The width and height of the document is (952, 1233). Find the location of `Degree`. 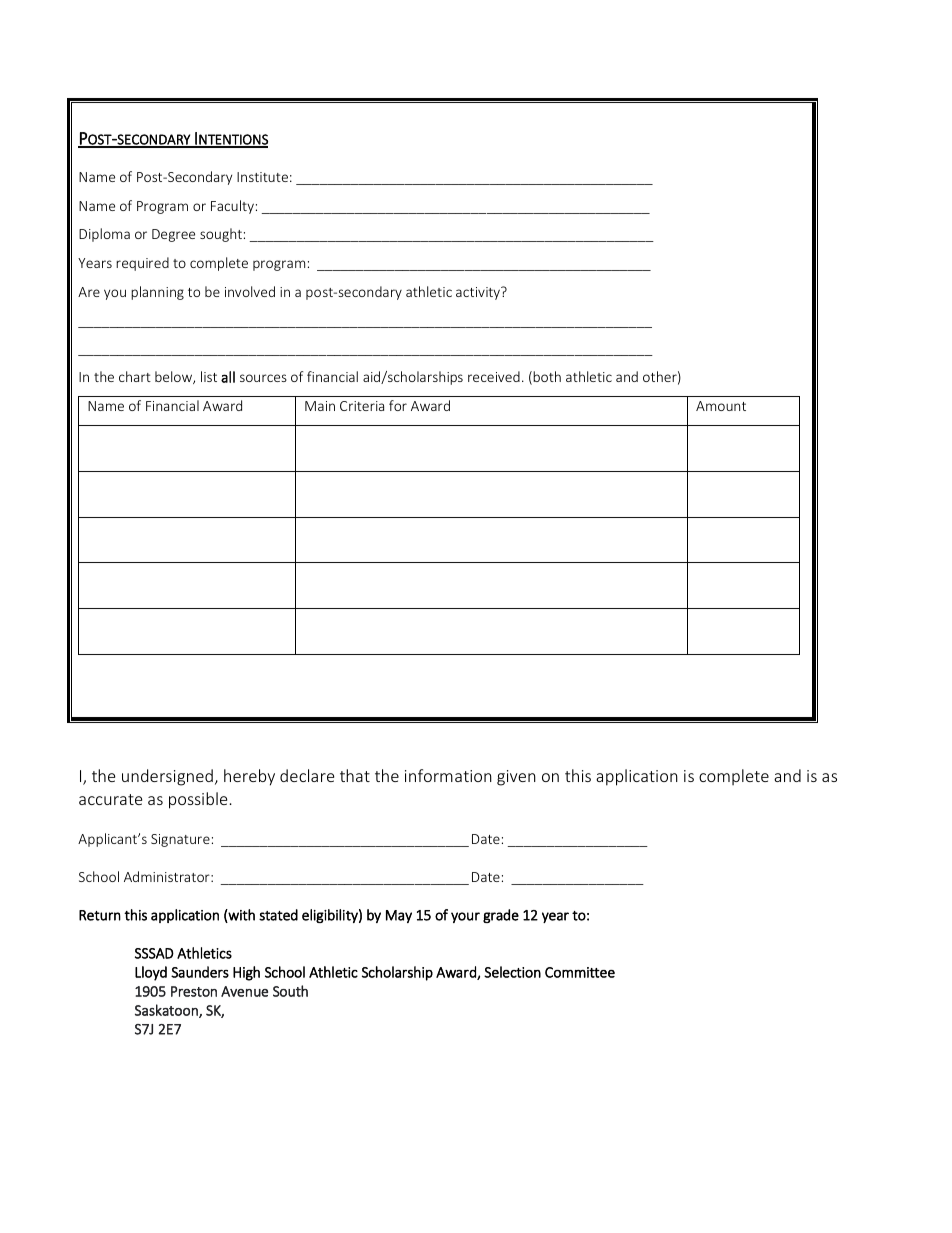

Degree is located at coordinates (173, 235).
